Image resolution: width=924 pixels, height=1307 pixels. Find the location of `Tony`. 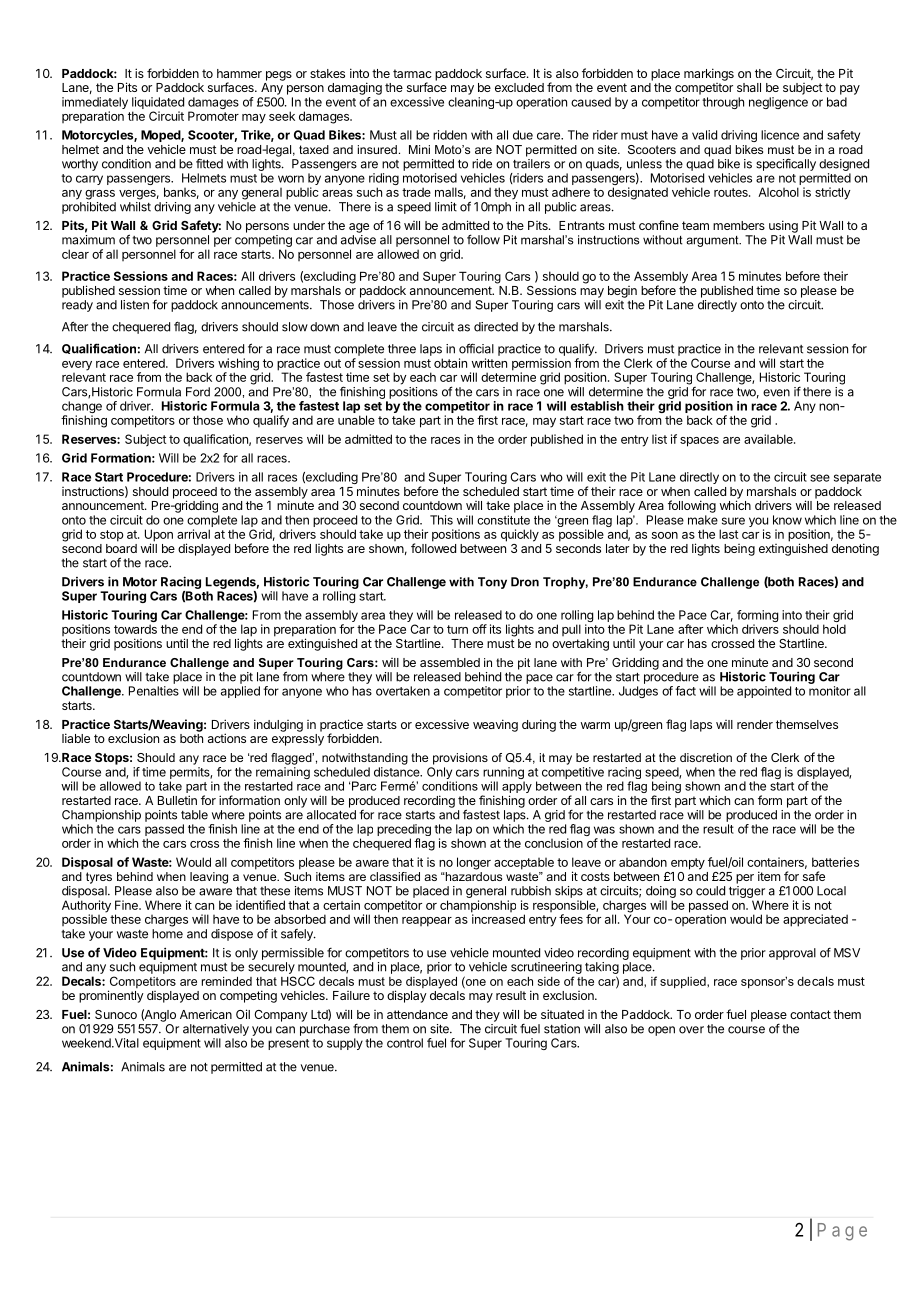

Tony is located at coordinates (492, 583).
